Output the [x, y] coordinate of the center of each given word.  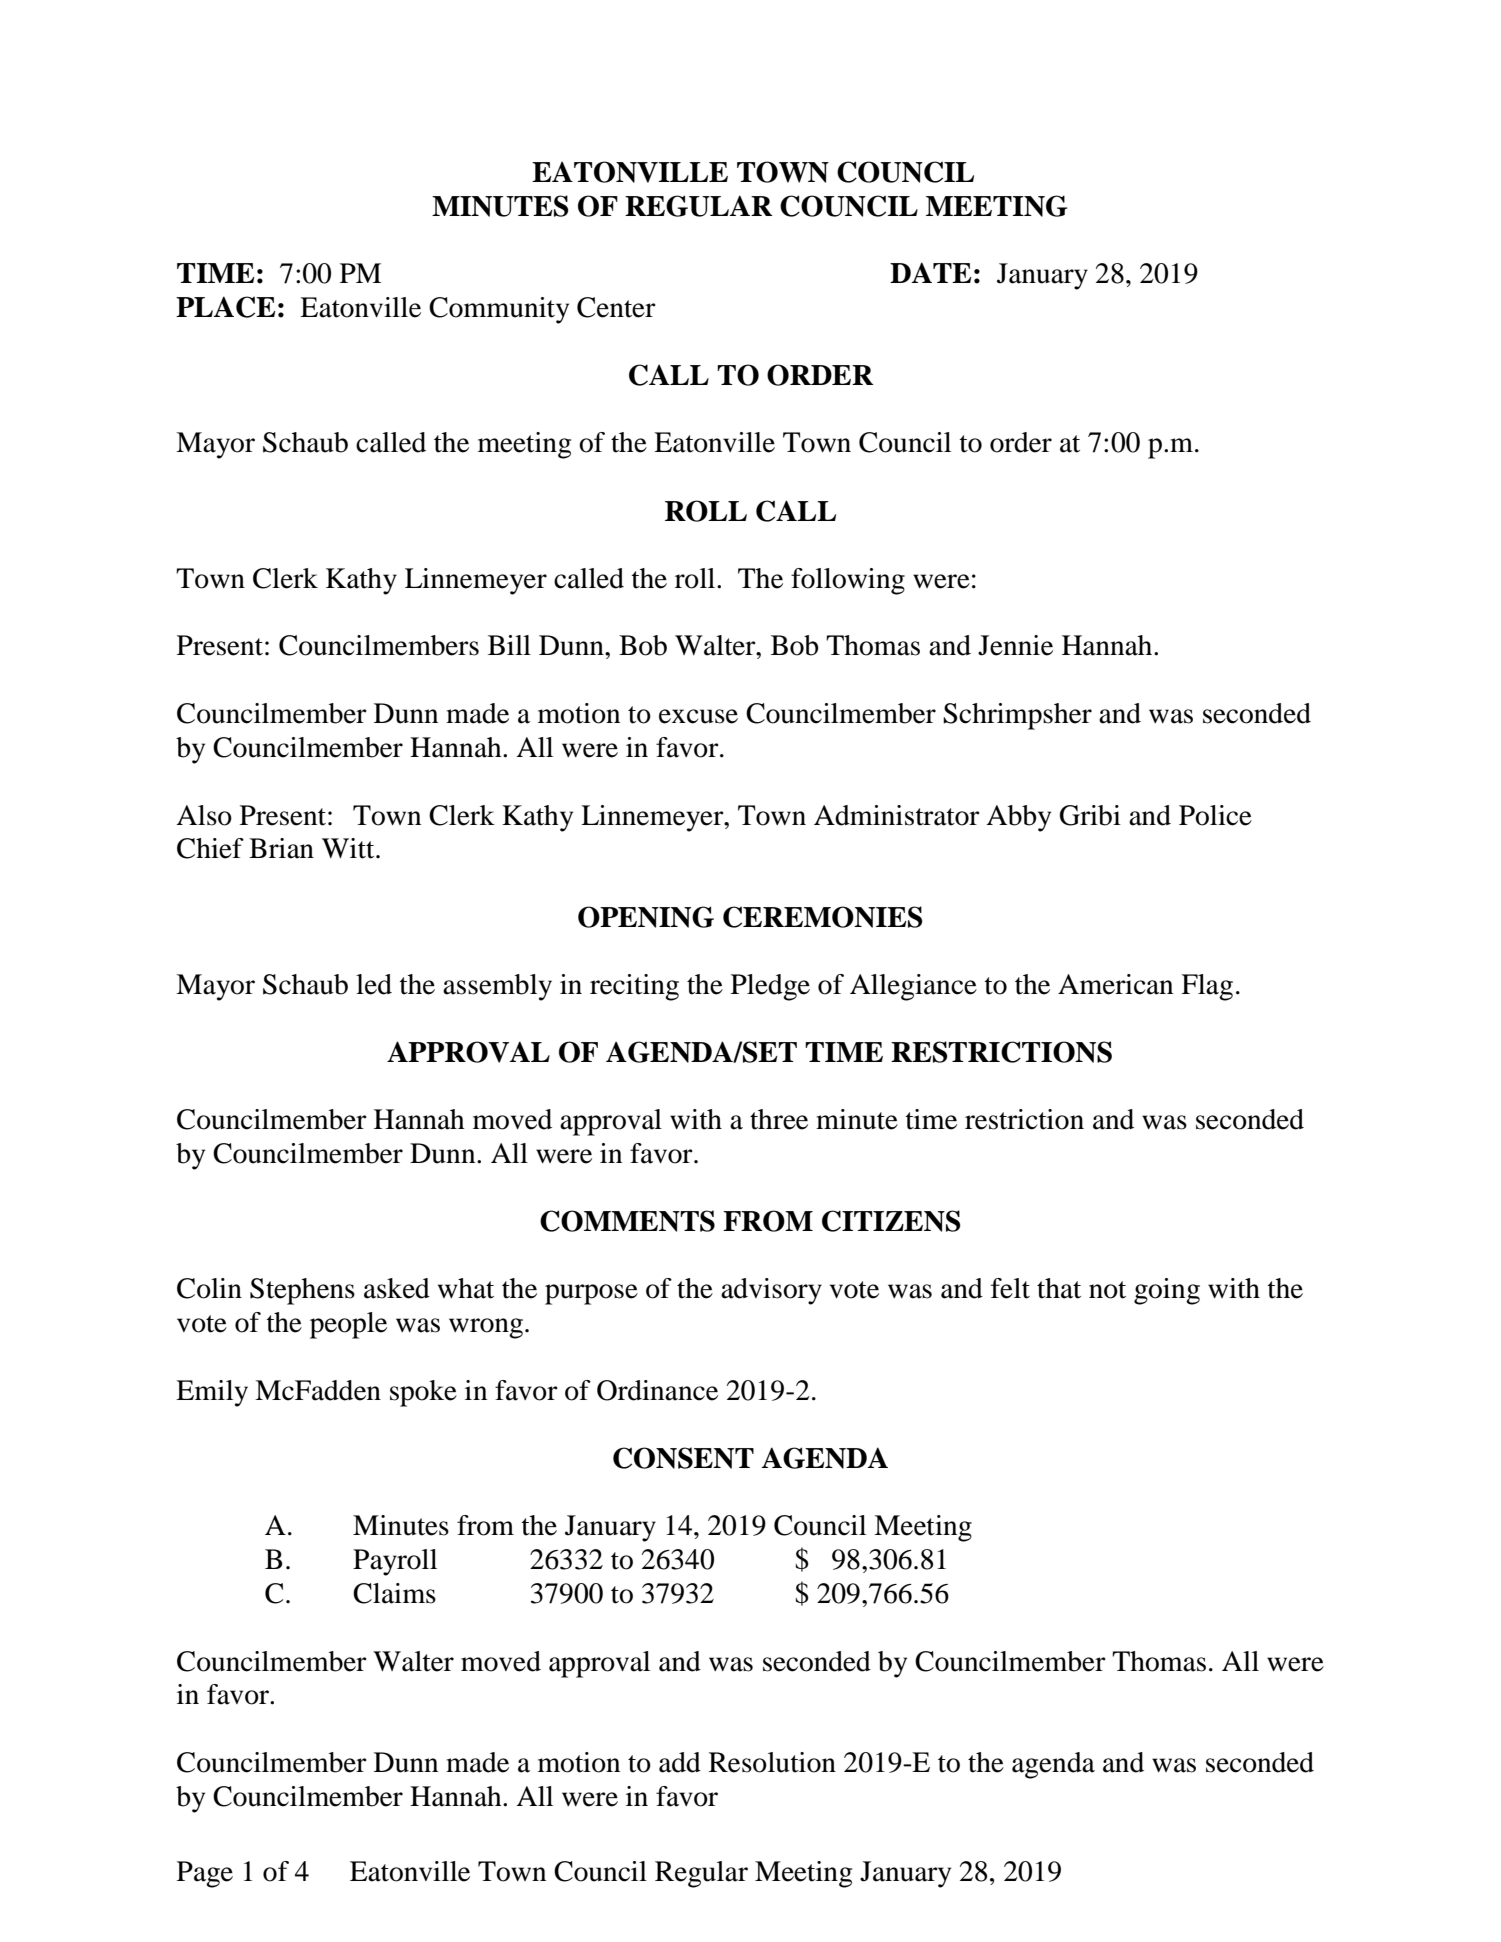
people [348, 1325]
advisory [771, 1291]
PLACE [226, 307]
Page [205, 1874]
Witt [349, 848]
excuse [698, 716]
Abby [1018, 818]
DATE [931, 272]
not [1107, 1290]
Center [616, 307]
